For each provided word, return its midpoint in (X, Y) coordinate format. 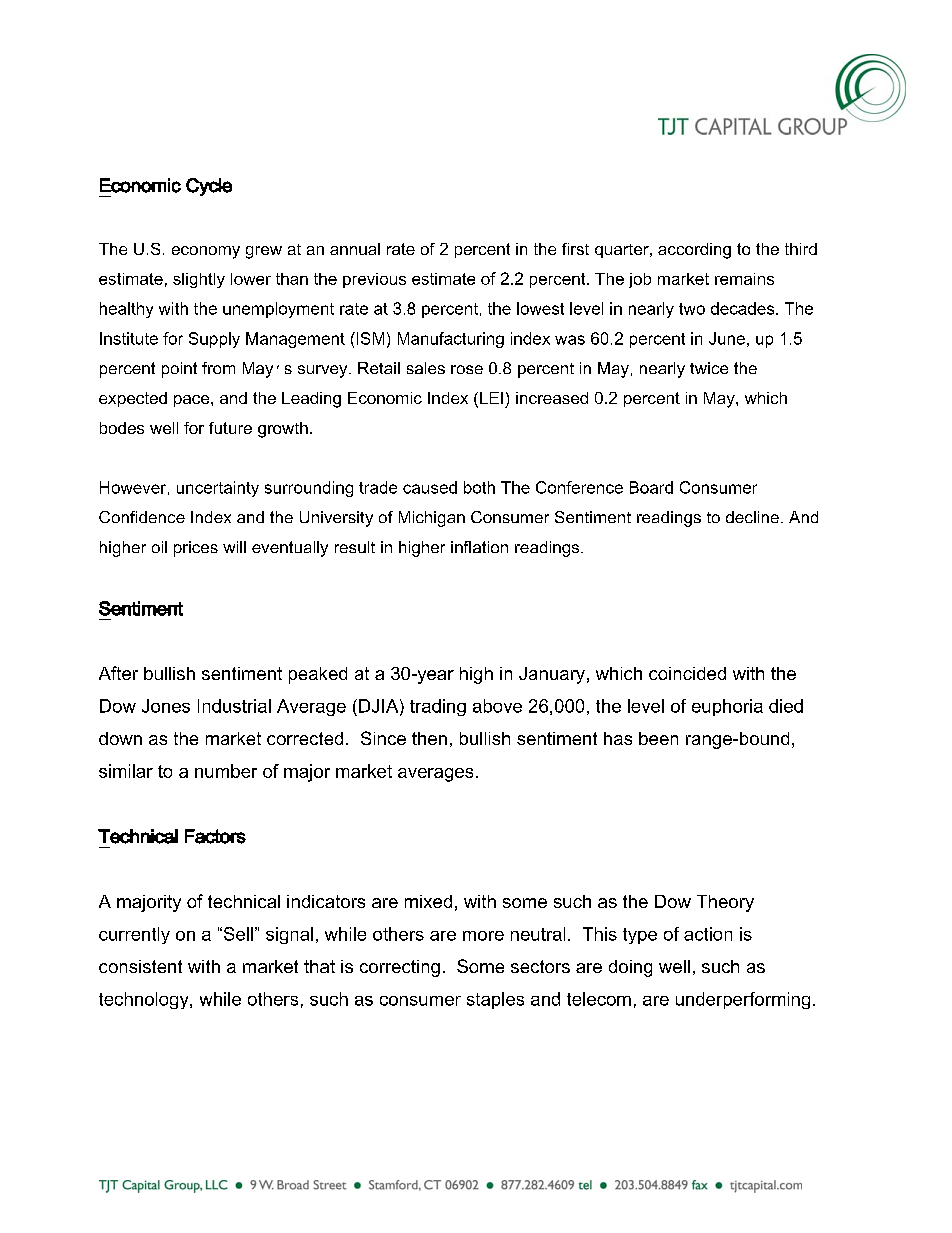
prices (196, 549)
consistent (140, 966)
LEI (491, 398)
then (429, 738)
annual (355, 249)
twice (709, 368)
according (694, 251)
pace (193, 401)
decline (752, 517)
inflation (479, 547)
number (226, 771)
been (658, 738)
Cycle (209, 187)
